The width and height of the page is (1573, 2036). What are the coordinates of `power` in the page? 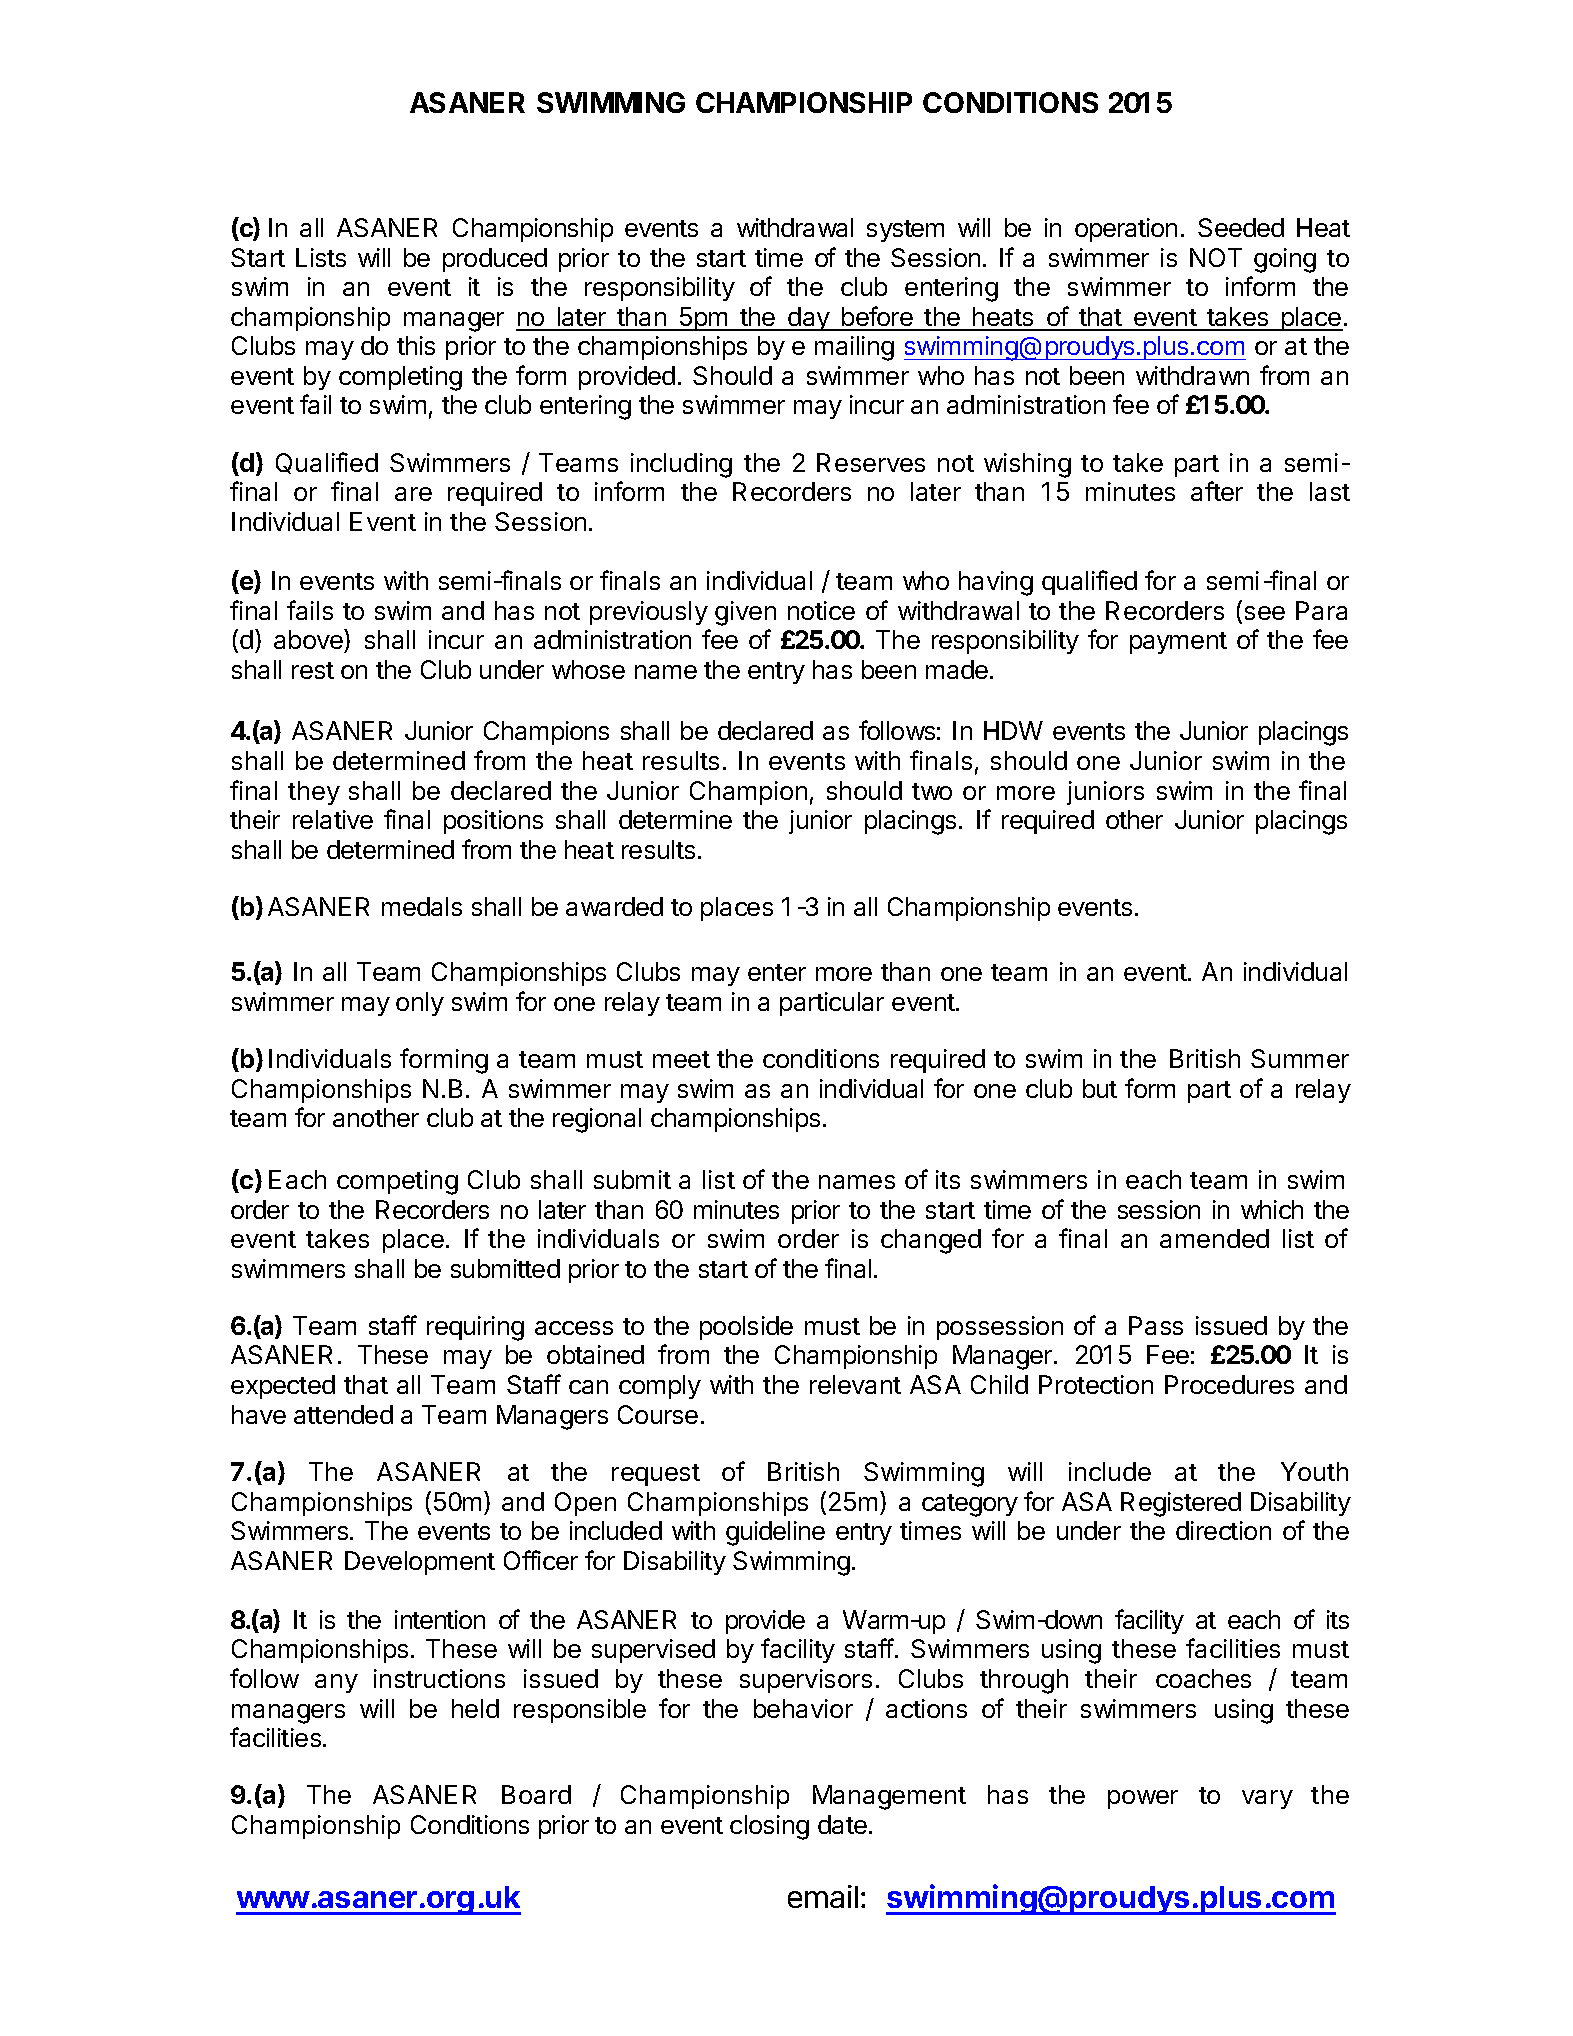 It's located at (1143, 1799).
